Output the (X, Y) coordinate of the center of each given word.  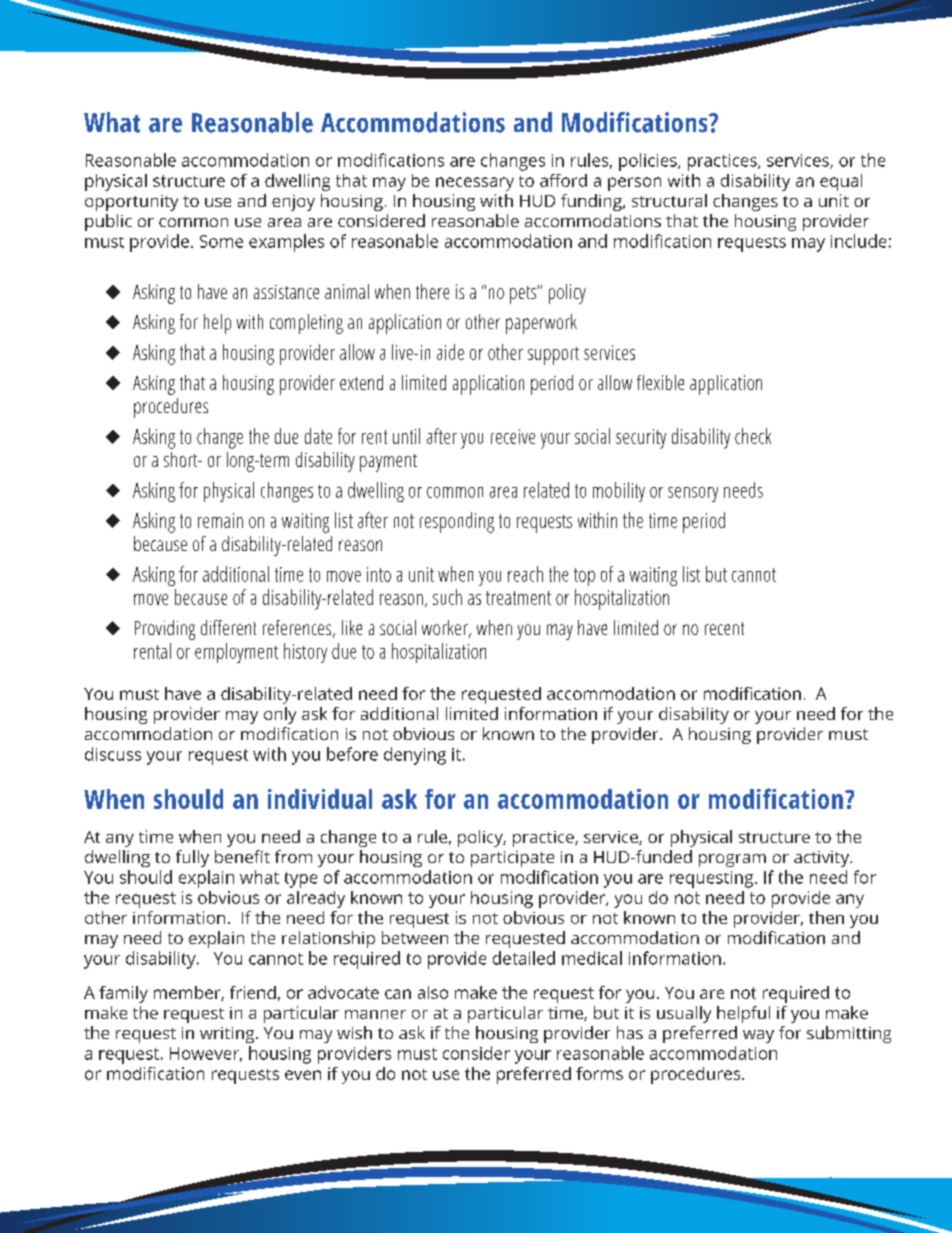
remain (220, 520)
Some (221, 241)
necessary (475, 184)
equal (841, 182)
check (753, 436)
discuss (113, 754)
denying (415, 756)
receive (513, 436)
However (206, 1054)
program (732, 860)
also (433, 992)
